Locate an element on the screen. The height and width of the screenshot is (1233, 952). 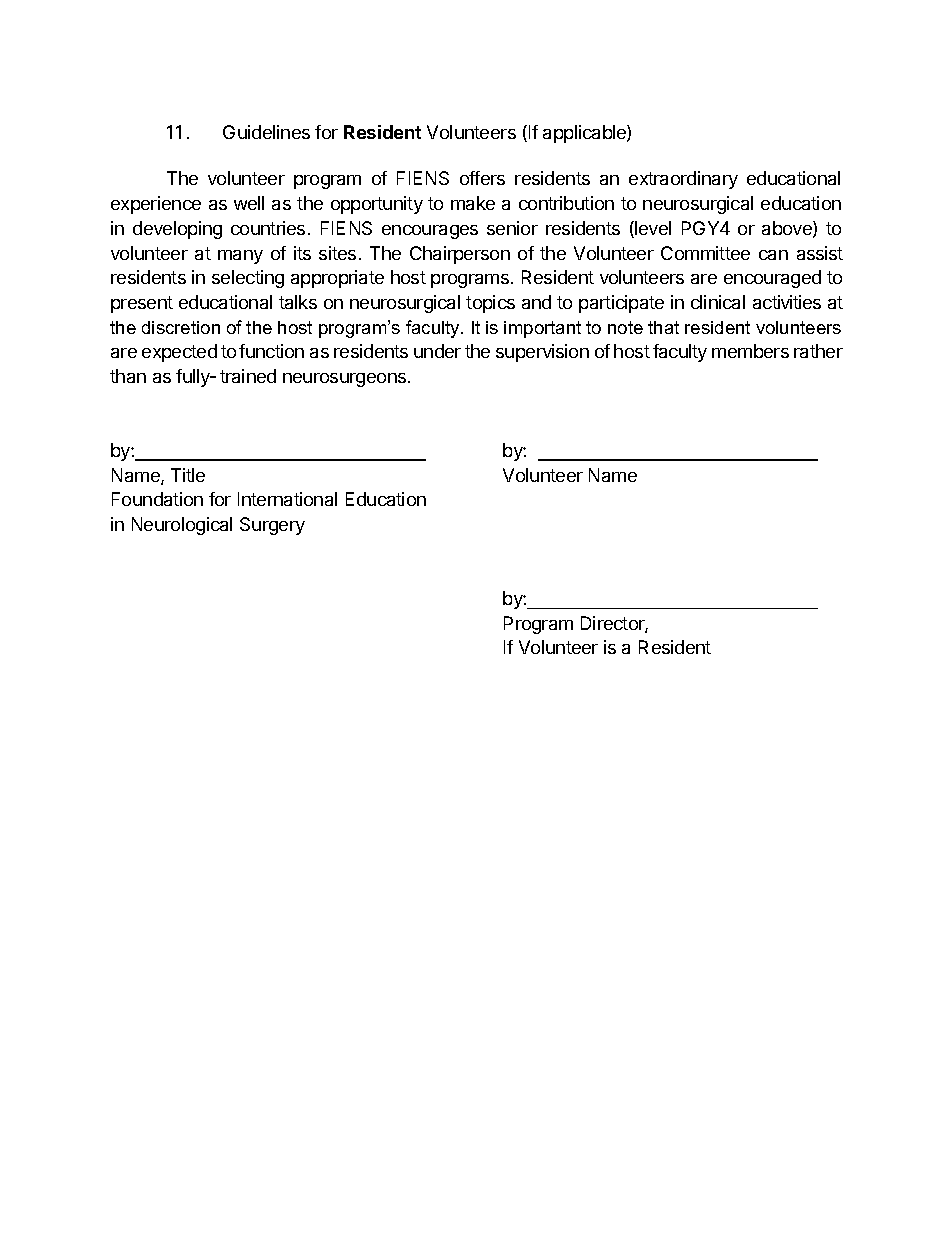
International is located at coordinates (287, 499).
